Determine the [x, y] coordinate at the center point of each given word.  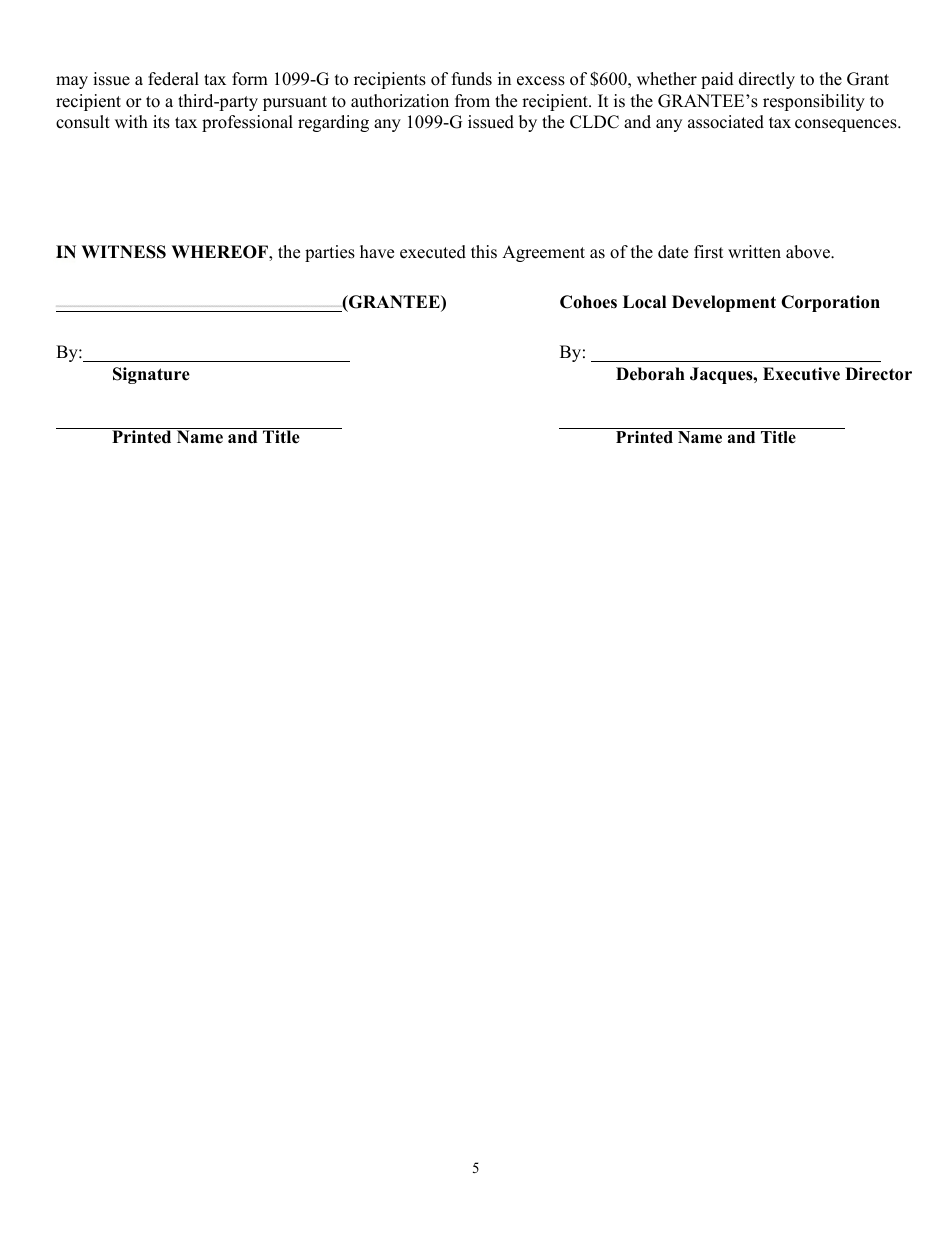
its [161, 122]
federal [173, 79]
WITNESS [123, 252]
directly [767, 80]
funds [472, 79]
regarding [333, 123]
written [754, 252]
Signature [151, 375]
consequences [847, 125]
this [484, 252]
